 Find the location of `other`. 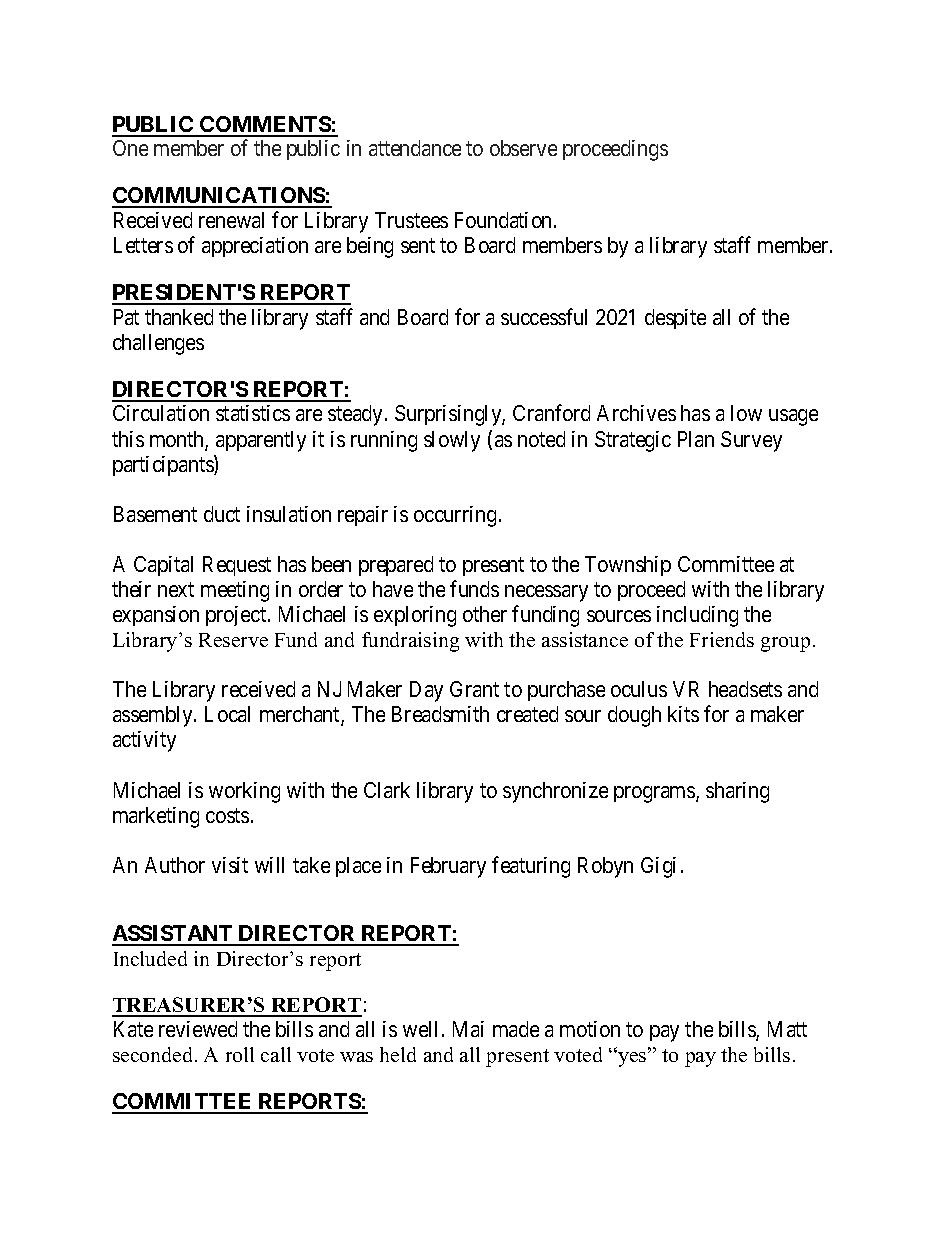

other is located at coordinates (485, 614).
